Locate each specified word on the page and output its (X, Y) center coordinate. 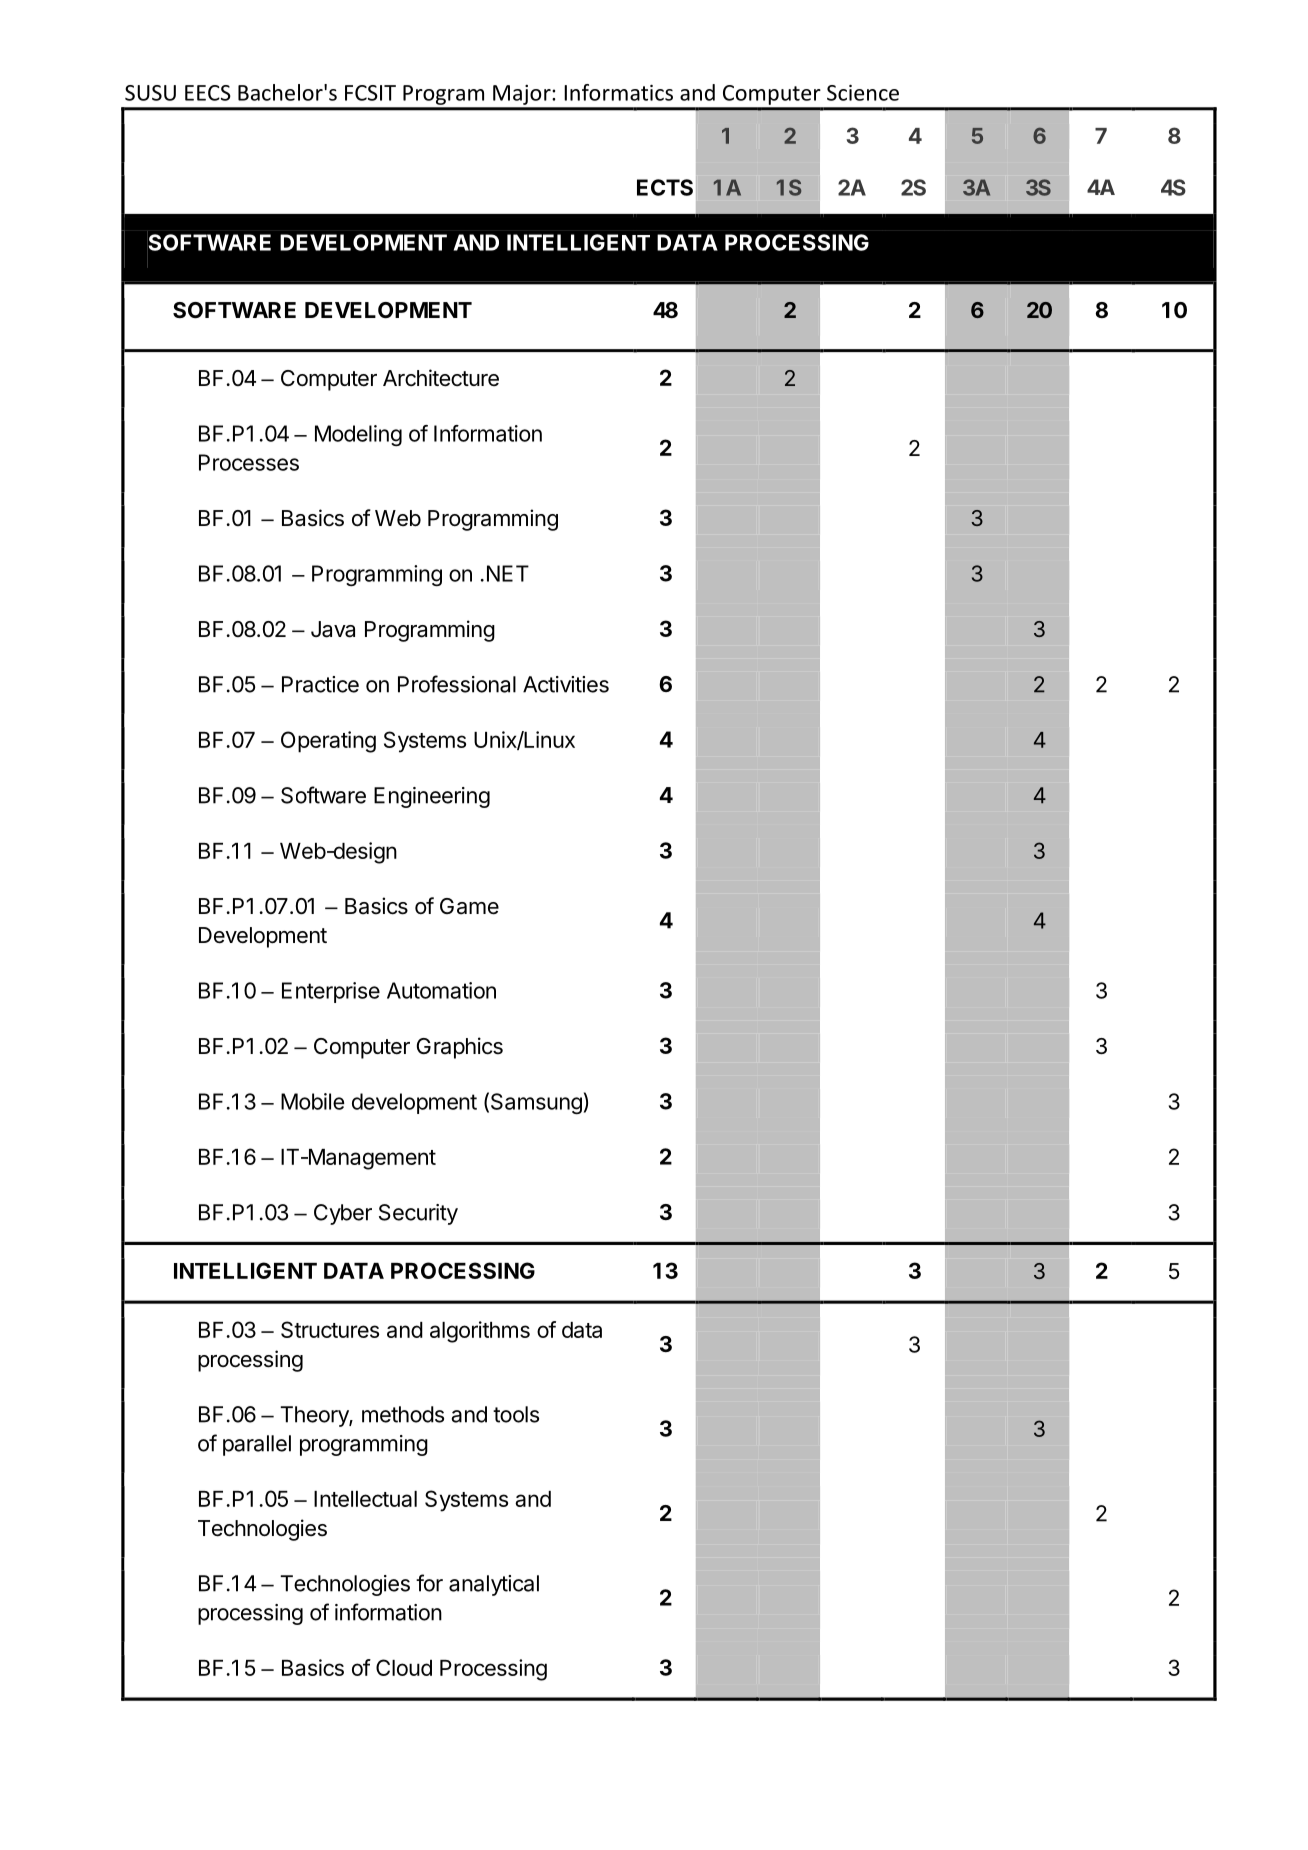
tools (516, 1414)
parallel (257, 1445)
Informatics (618, 92)
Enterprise (331, 992)
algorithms (480, 1332)
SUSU (150, 93)
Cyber (343, 1214)
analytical (494, 1585)
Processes (249, 462)
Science (863, 93)
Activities (566, 684)
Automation (441, 990)
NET (508, 573)
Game (469, 906)
